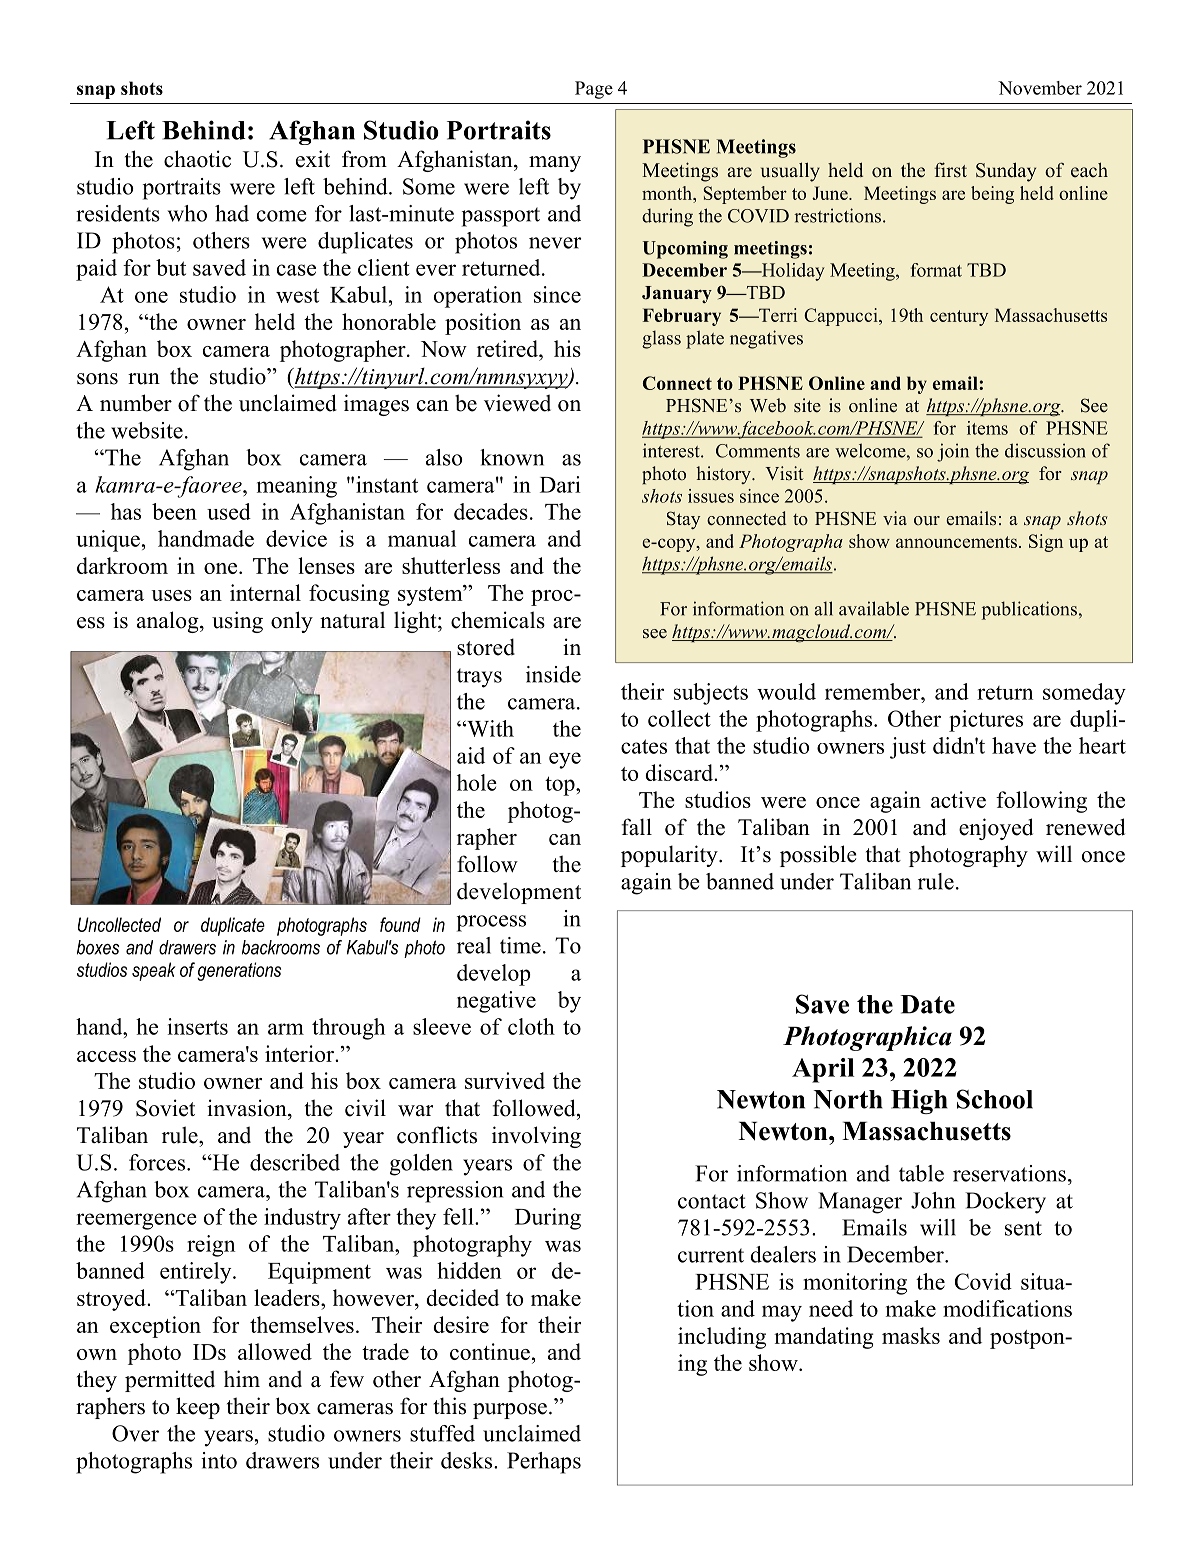  Describe the element at coordinates (197, 159) in the screenshot. I see `chaotic` at that location.
